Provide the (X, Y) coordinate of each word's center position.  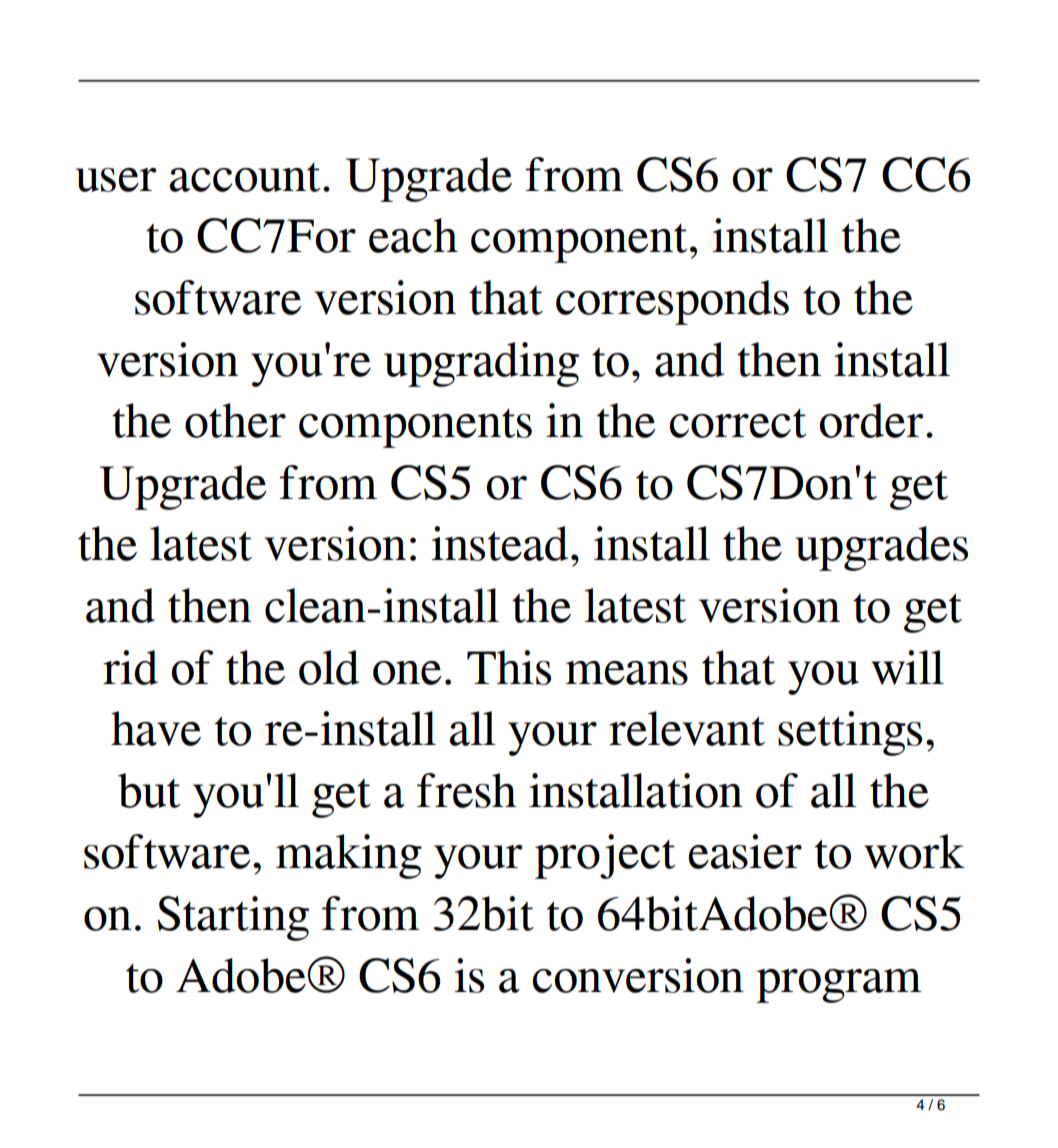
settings (850, 733)
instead (499, 543)
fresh (466, 790)
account (244, 177)
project (605, 856)
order (871, 420)
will (907, 667)
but (149, 790)
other (235, 420)
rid (130, 667)
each (413, 235)
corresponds (672, 302)
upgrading (481, 364)
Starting (233, 918)
